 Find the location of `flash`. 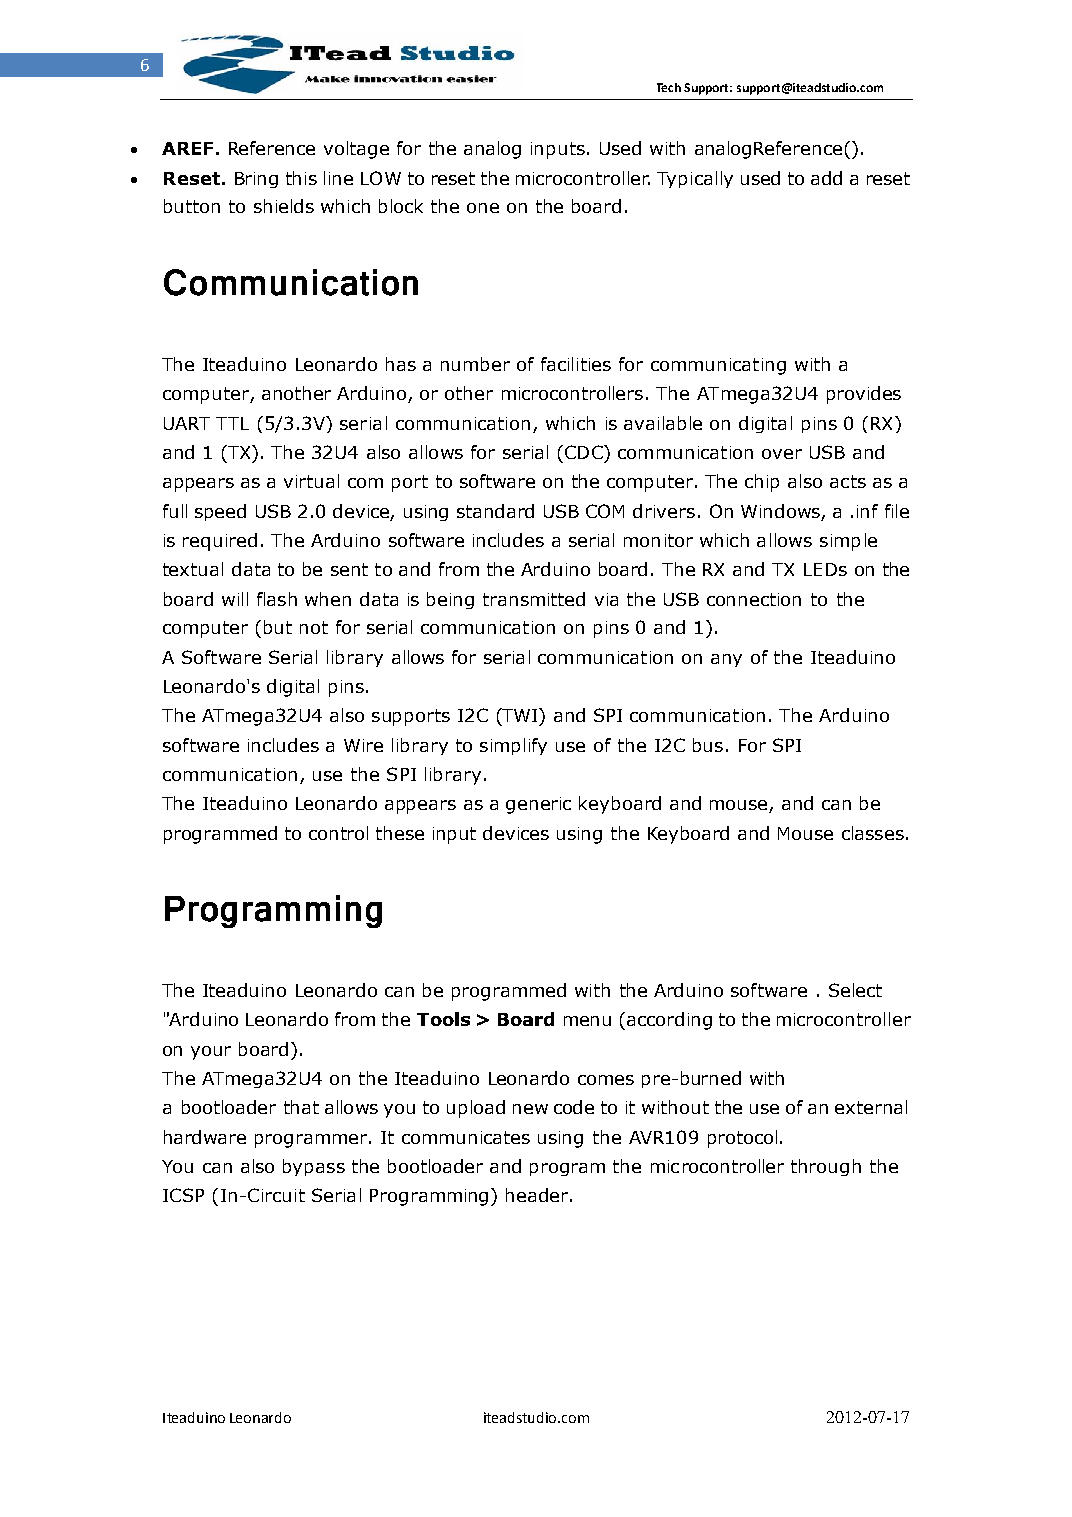

flash is located at coordinates (277, 599).
